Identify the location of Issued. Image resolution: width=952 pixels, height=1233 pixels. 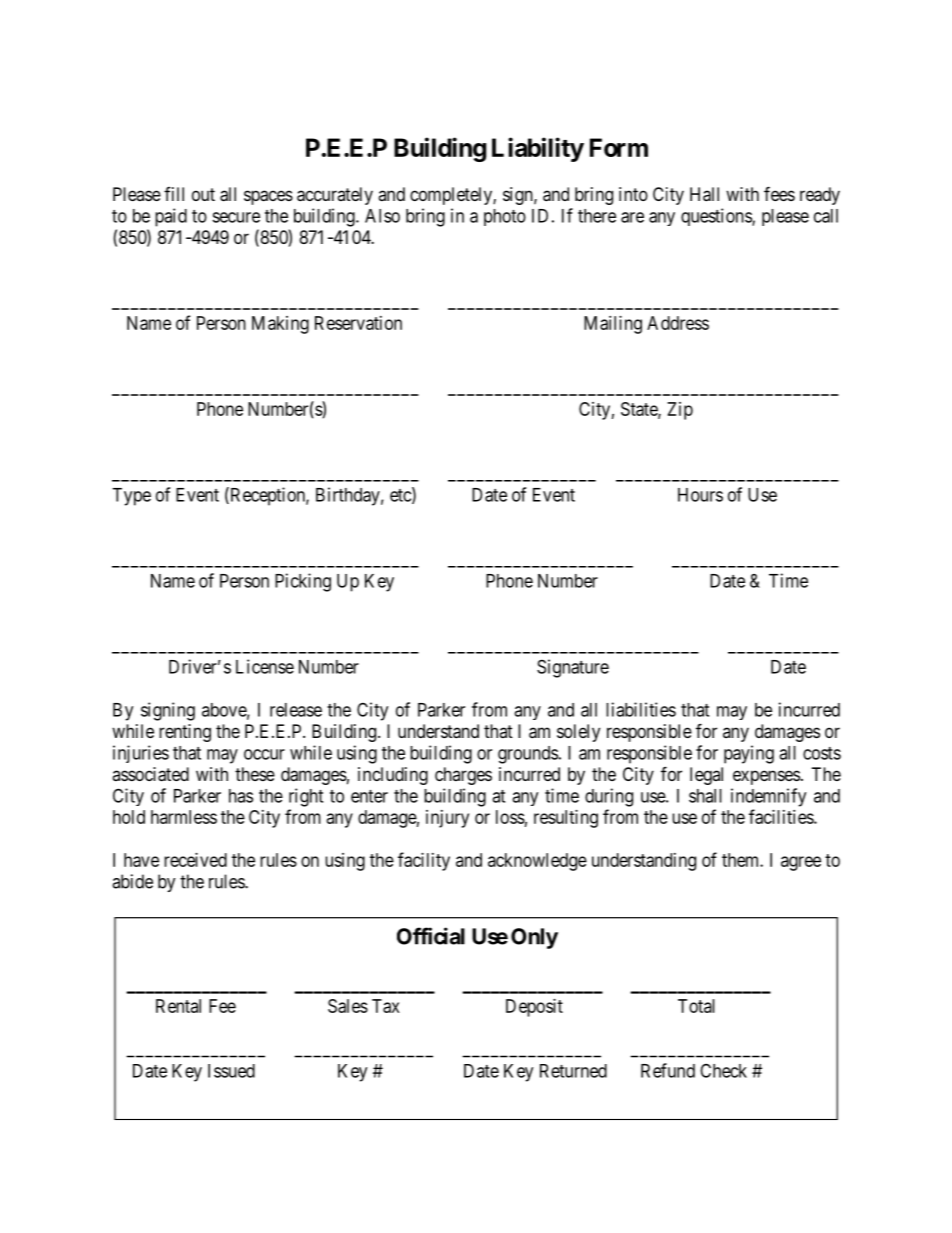
(231, 1071).
